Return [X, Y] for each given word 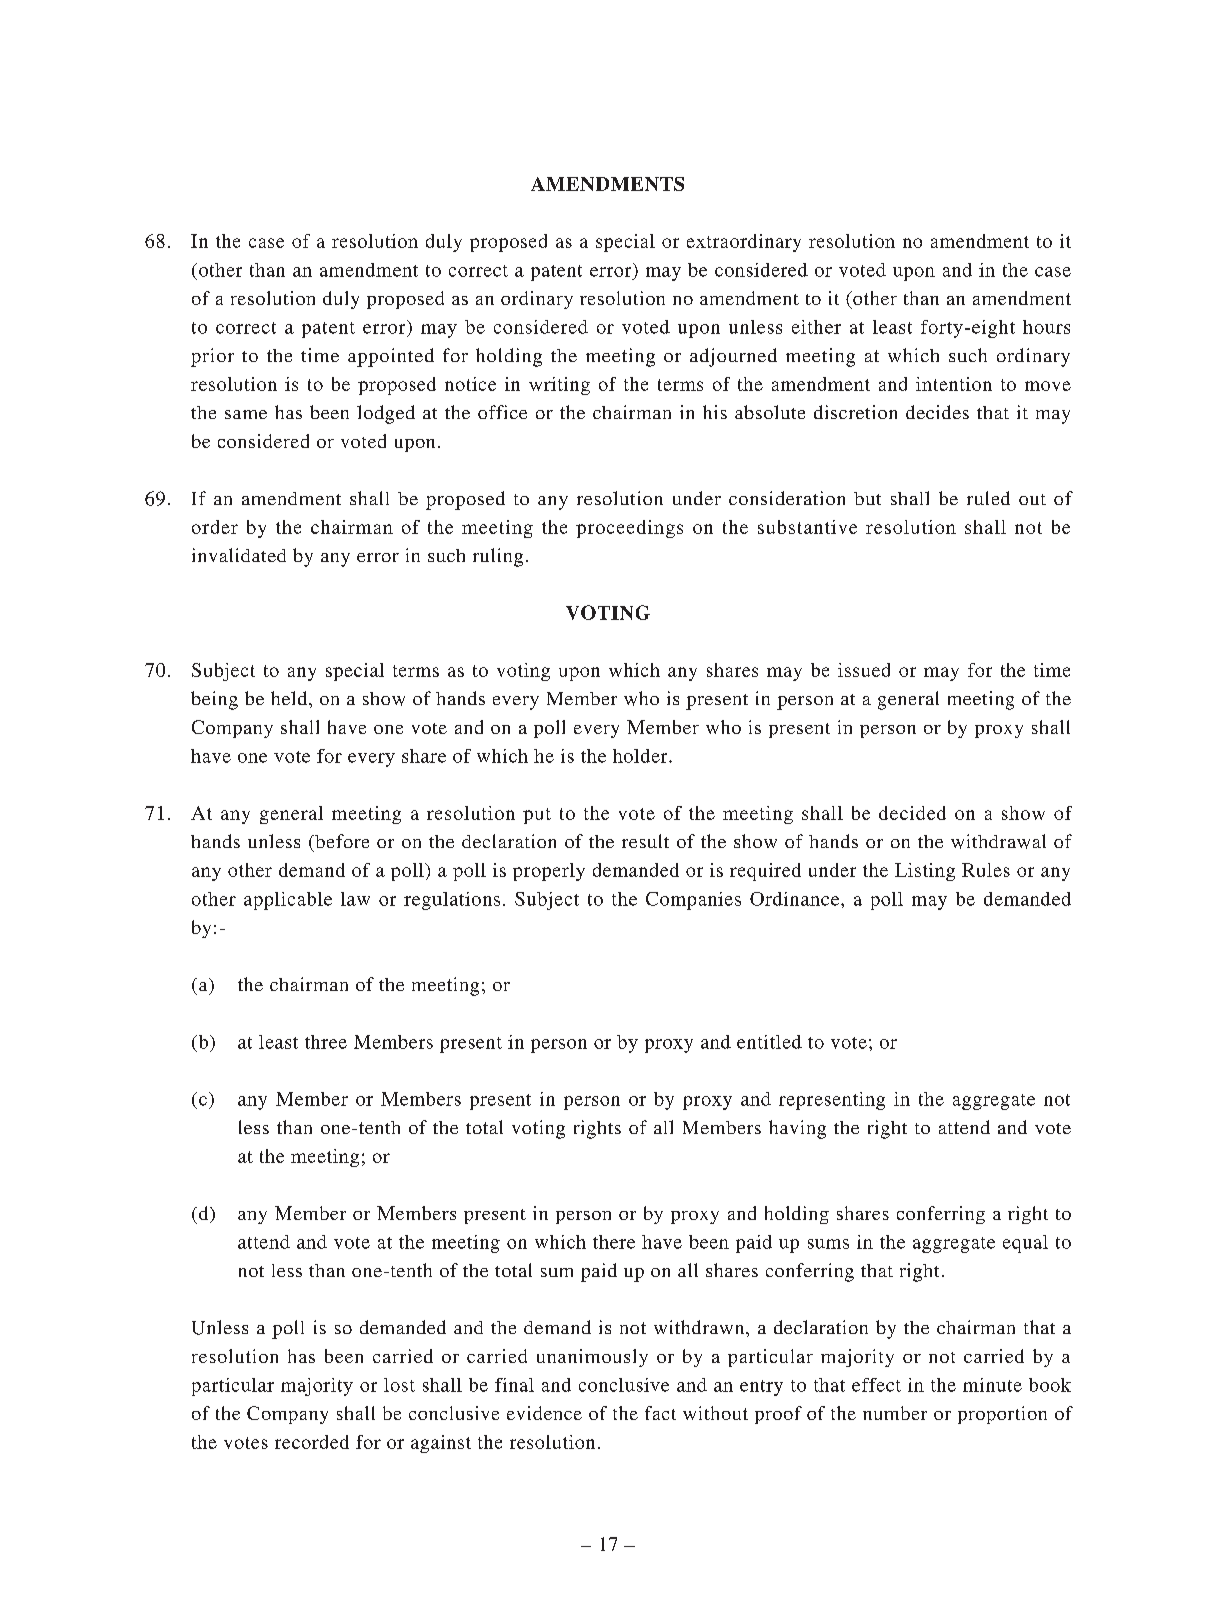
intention [954, 384]
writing [559, 386]
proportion [1002, 1415]
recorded [312, 1442]
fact [660, 1413]
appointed [391, 357]
